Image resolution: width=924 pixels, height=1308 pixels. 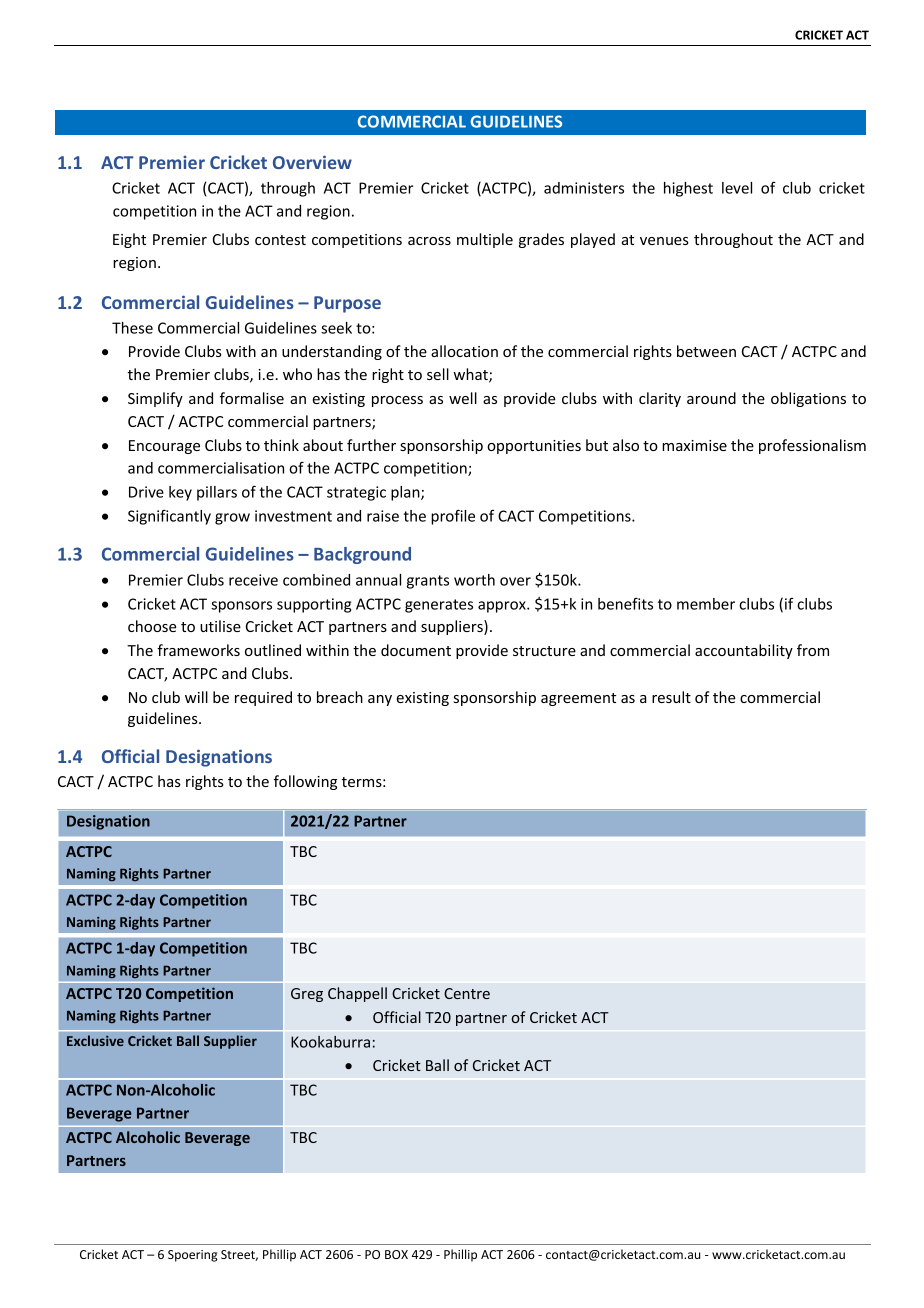 I want to click on across, so click(x=429, y=241).
